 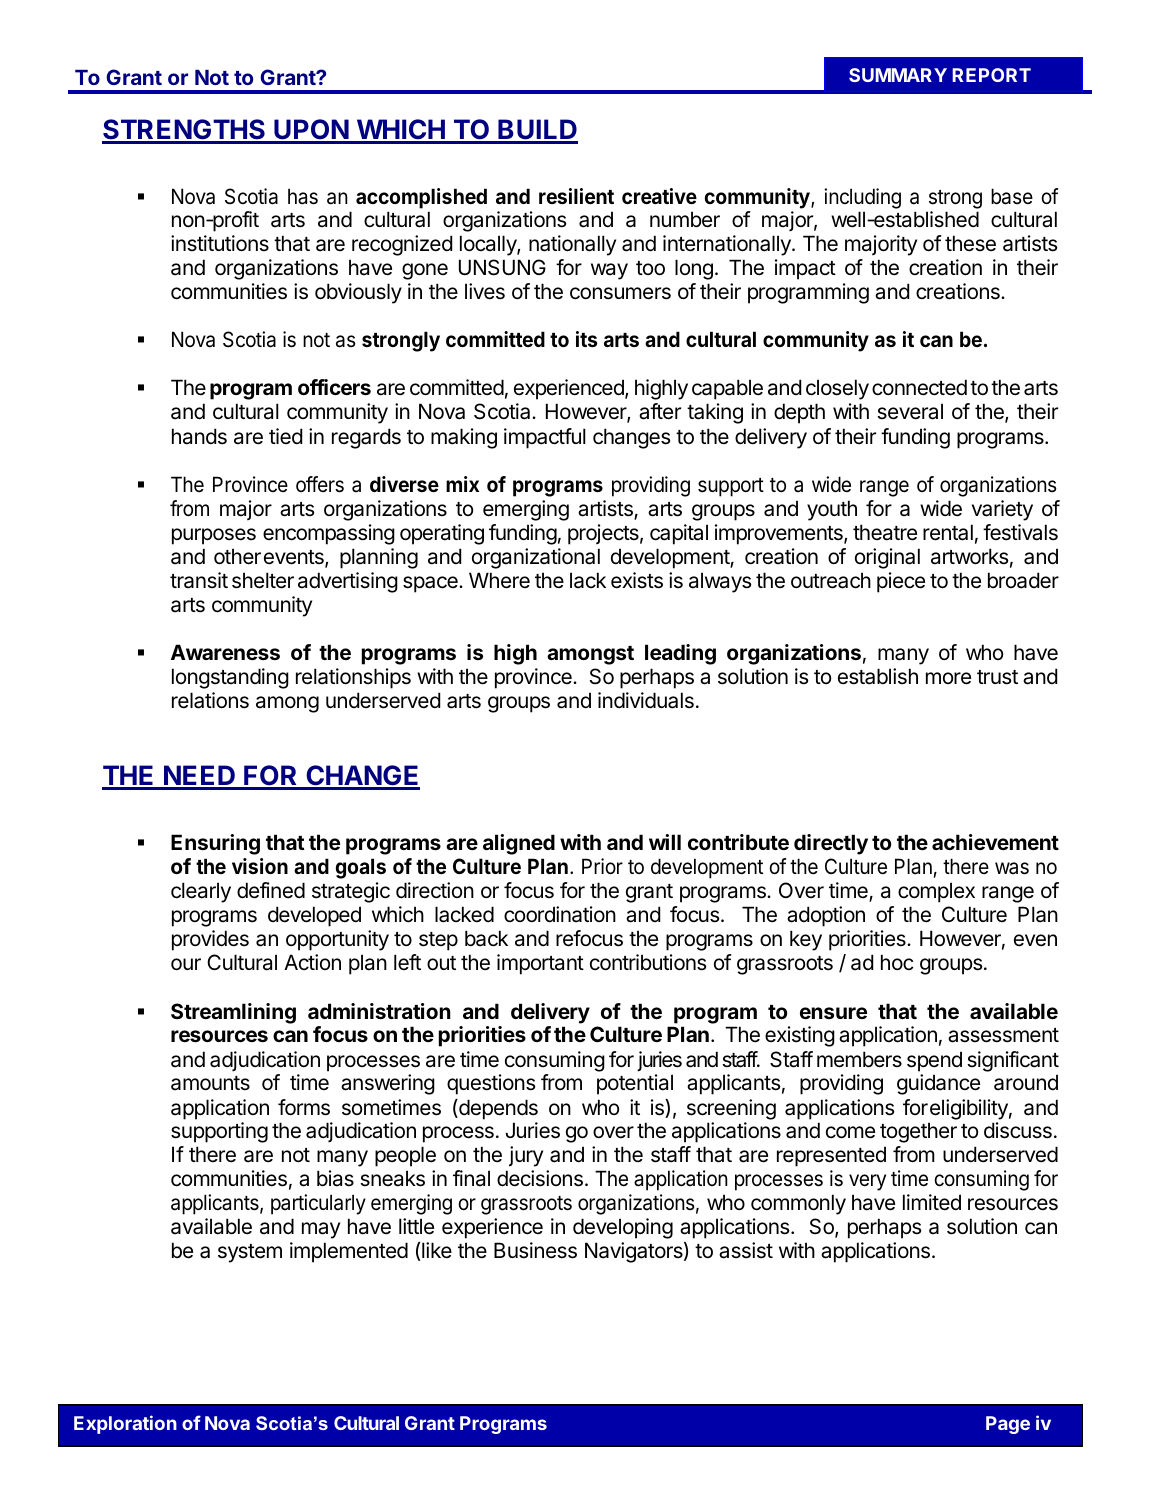 I want to click on complex, so click(x=936, y=892).
